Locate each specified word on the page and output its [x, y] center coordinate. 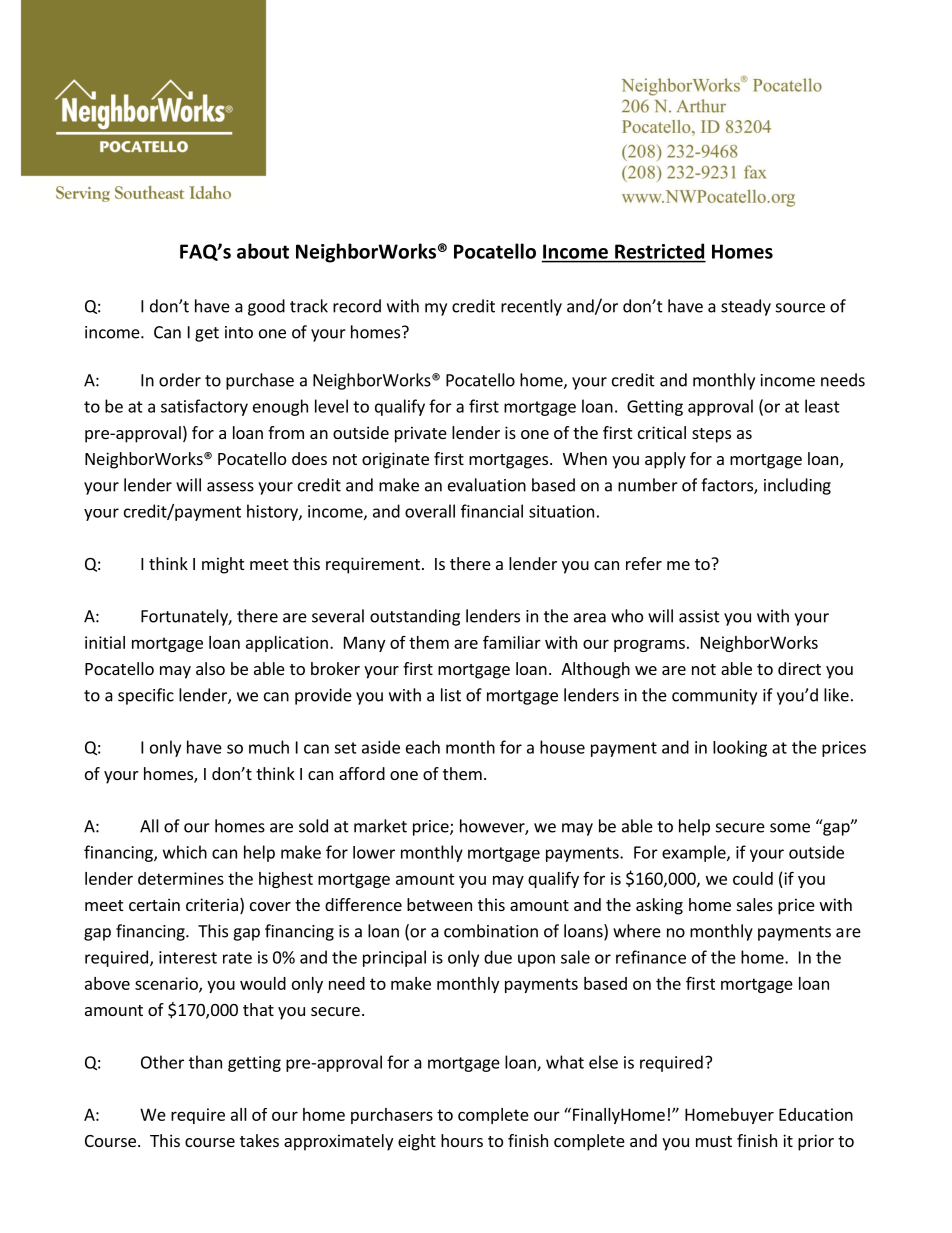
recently [531, 307]
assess [230, 487]
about [263, 251]
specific [146, 696]
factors [728, 486]
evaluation [487, 485]
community [714, 697]
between [439, 904]
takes [259, 1140]
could [753, 878]
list [451, 695]
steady [746, 307]
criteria [212, 904]
